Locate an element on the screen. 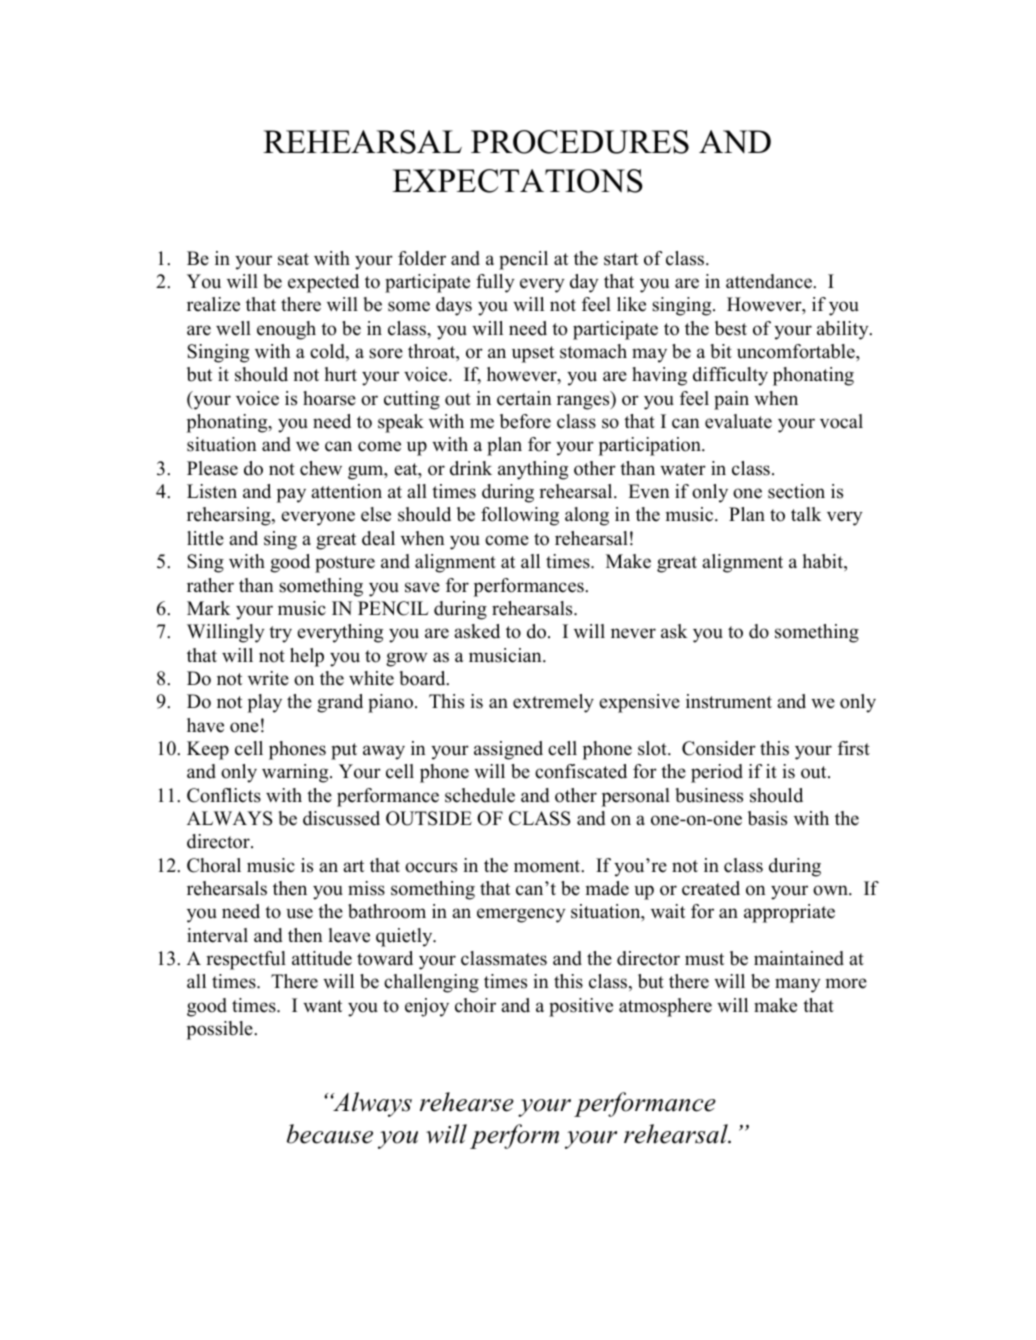 This screenshot has height=1340, width=1036. anything is located at coordinates (533, 470).
